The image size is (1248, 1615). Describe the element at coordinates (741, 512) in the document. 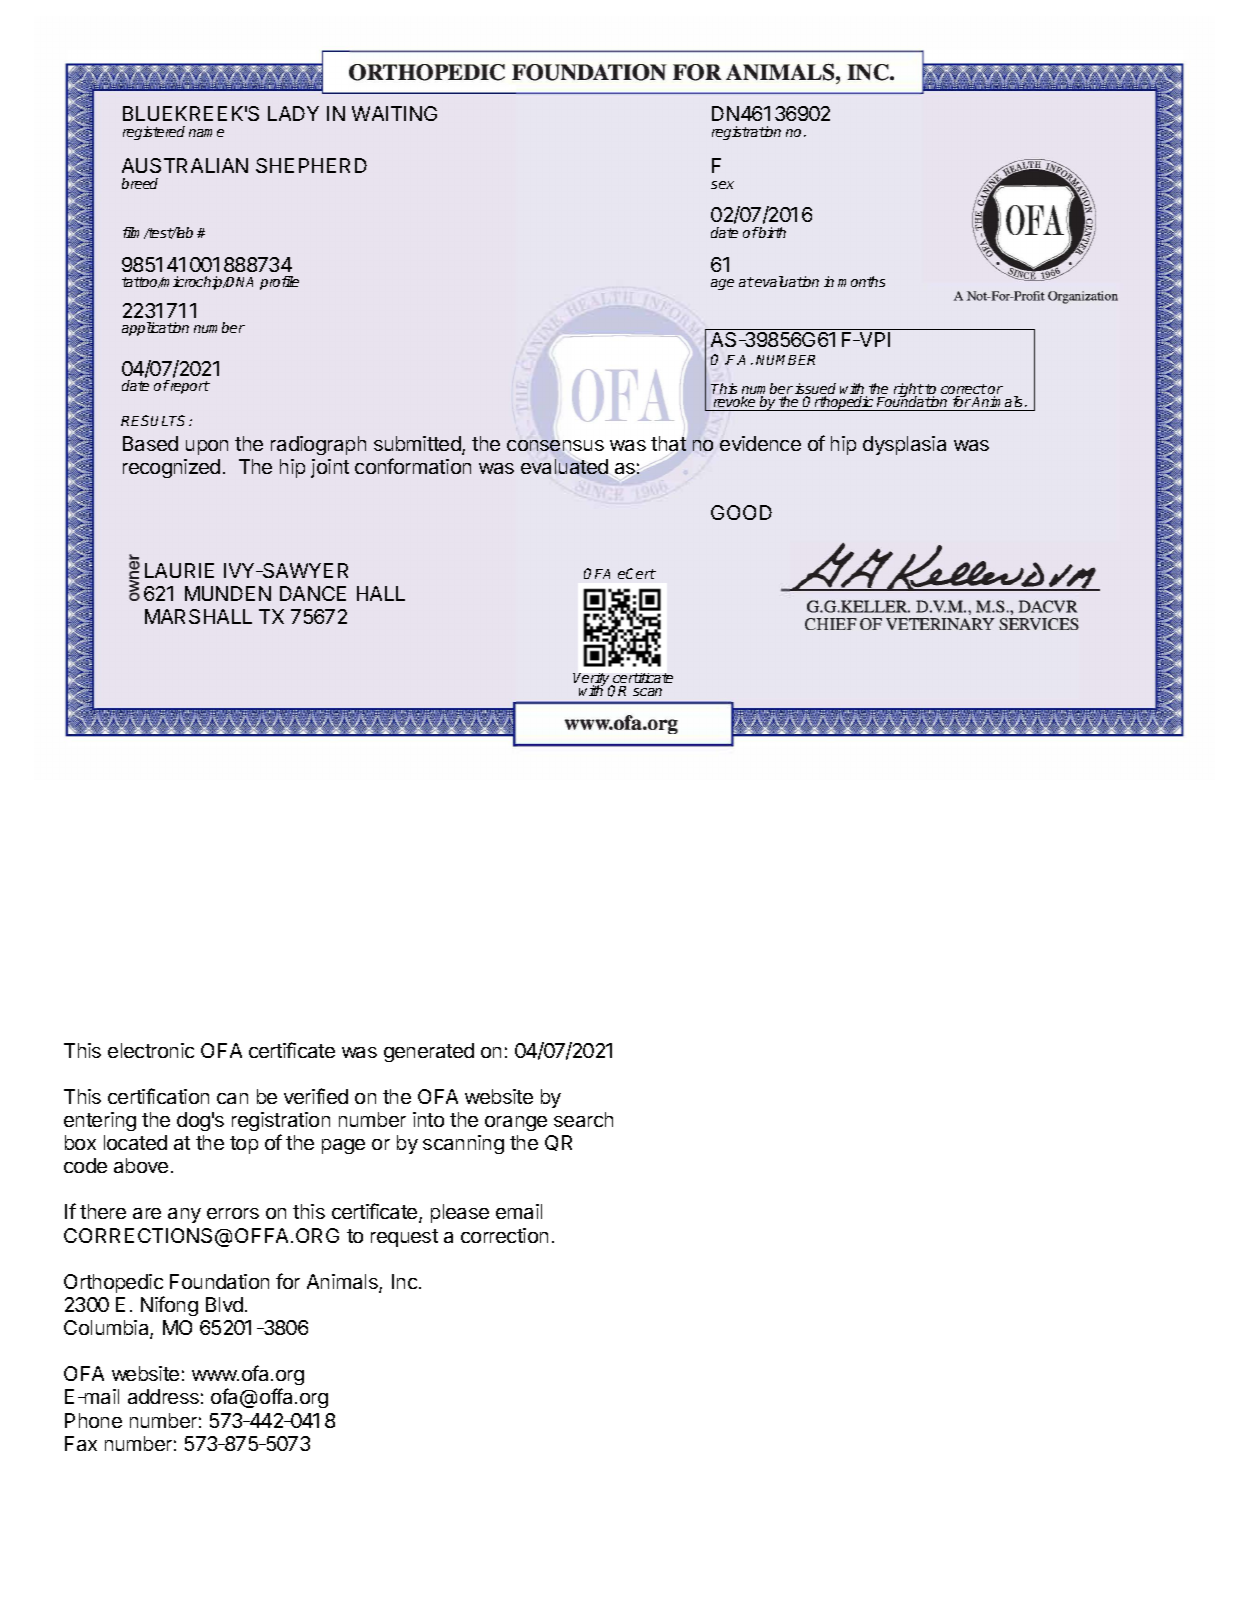

I see `GOOD` at that location.
